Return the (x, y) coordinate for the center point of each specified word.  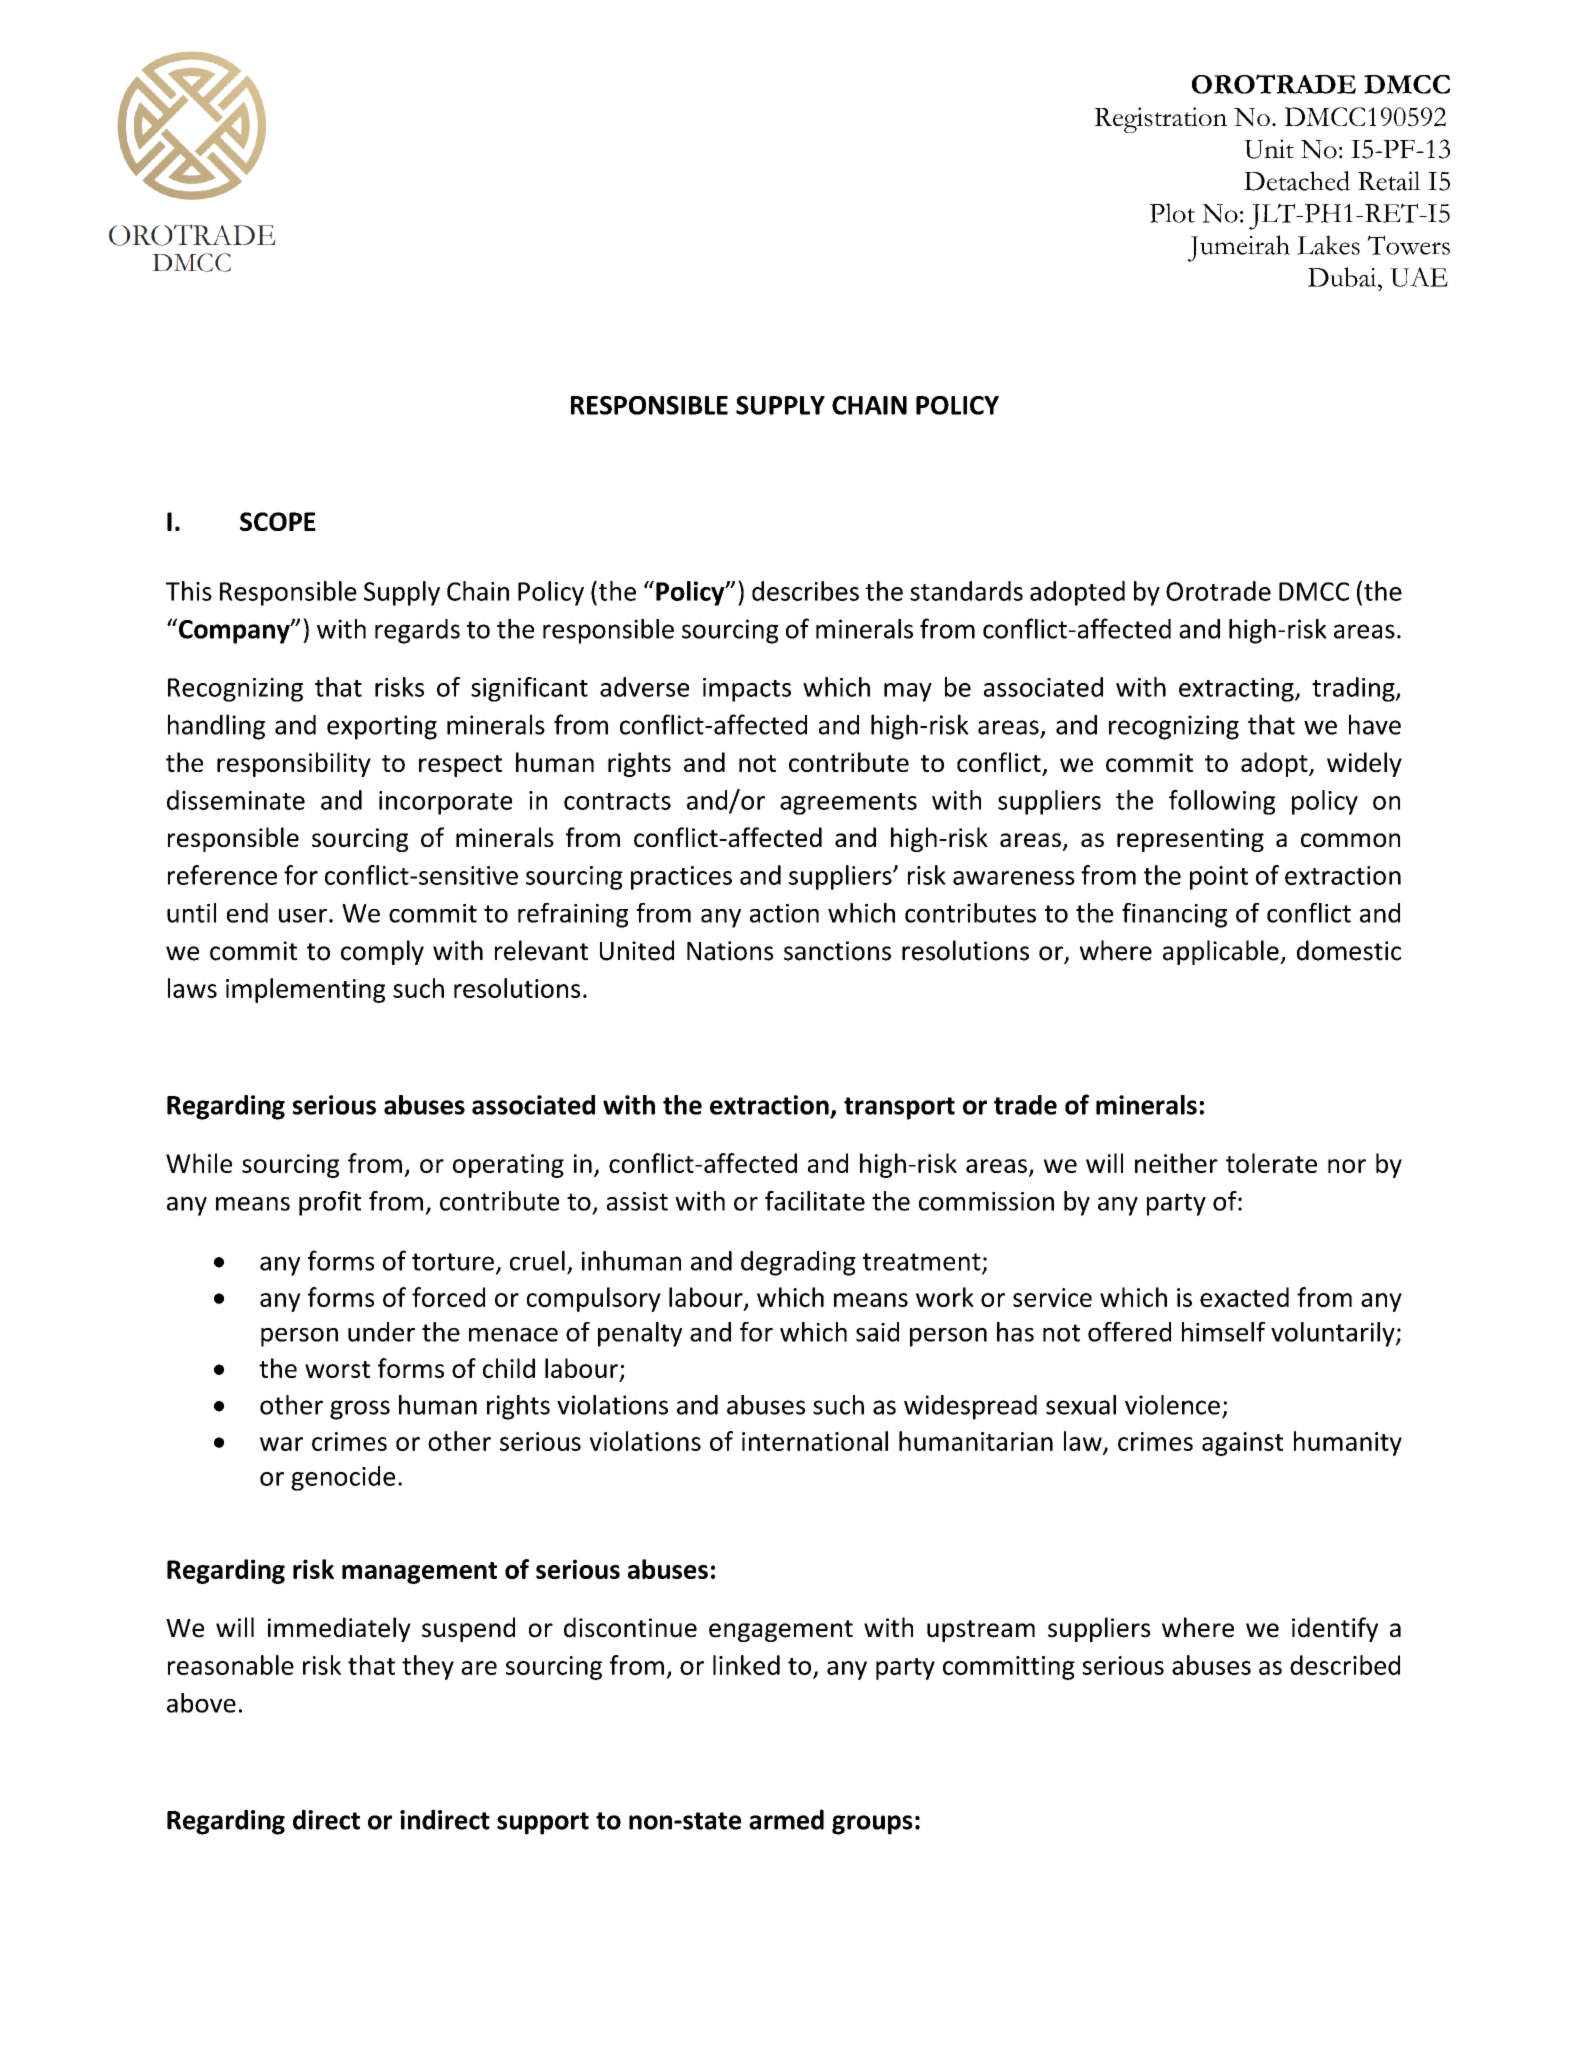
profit (330, 1203)
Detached (1297, 181)
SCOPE (278, 521)
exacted (1244, 1297)
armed (786, 1819)
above (201, 1703)
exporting (382, 727)
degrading (798, 1263)
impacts (747, 690)
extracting (1237, 690)
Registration (1160, 120)
